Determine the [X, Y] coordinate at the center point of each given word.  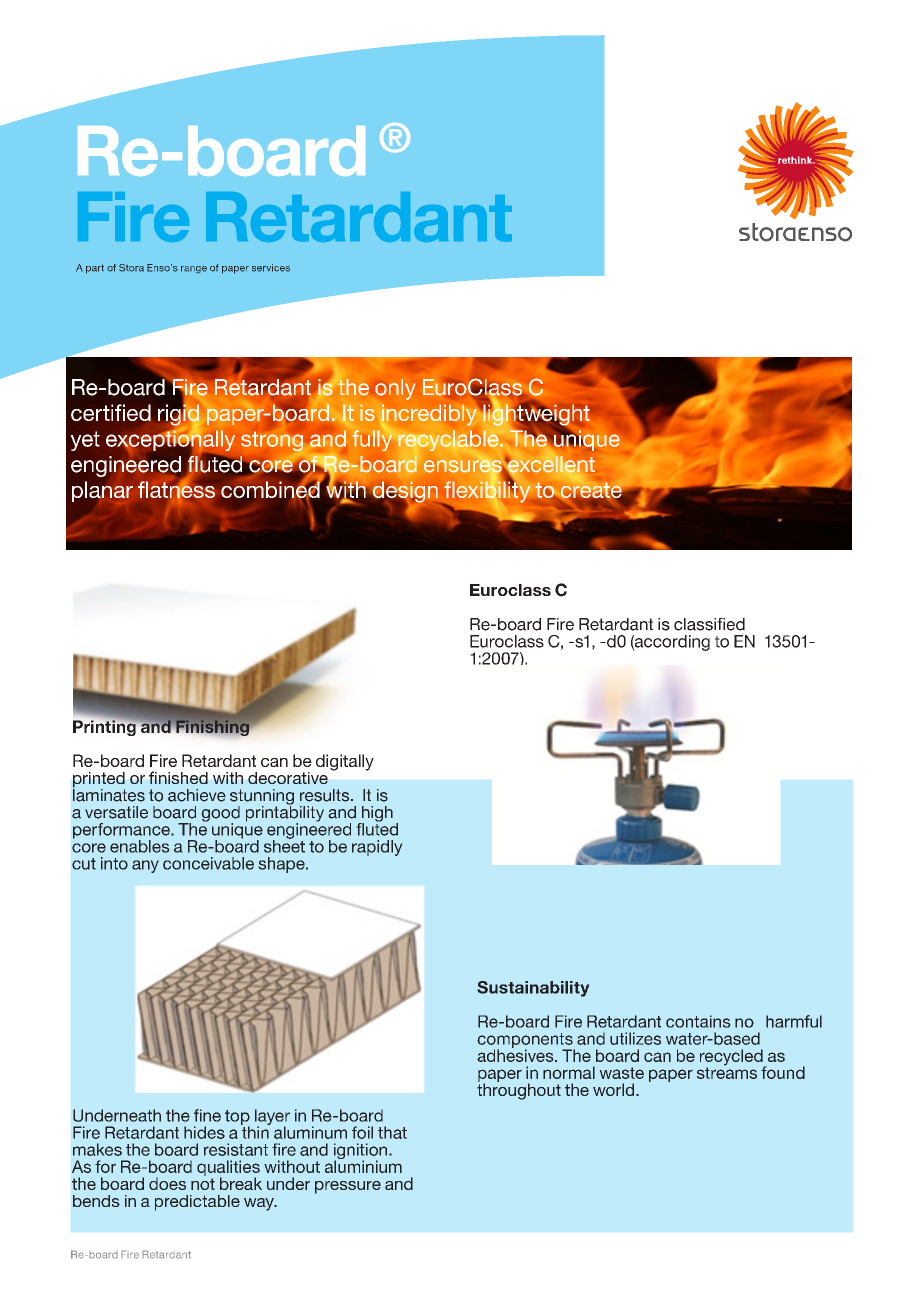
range [194, 270]
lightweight [535, 415]
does [167, 1184]
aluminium [363, 1165]
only [395, 389]
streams [727, 1073]
